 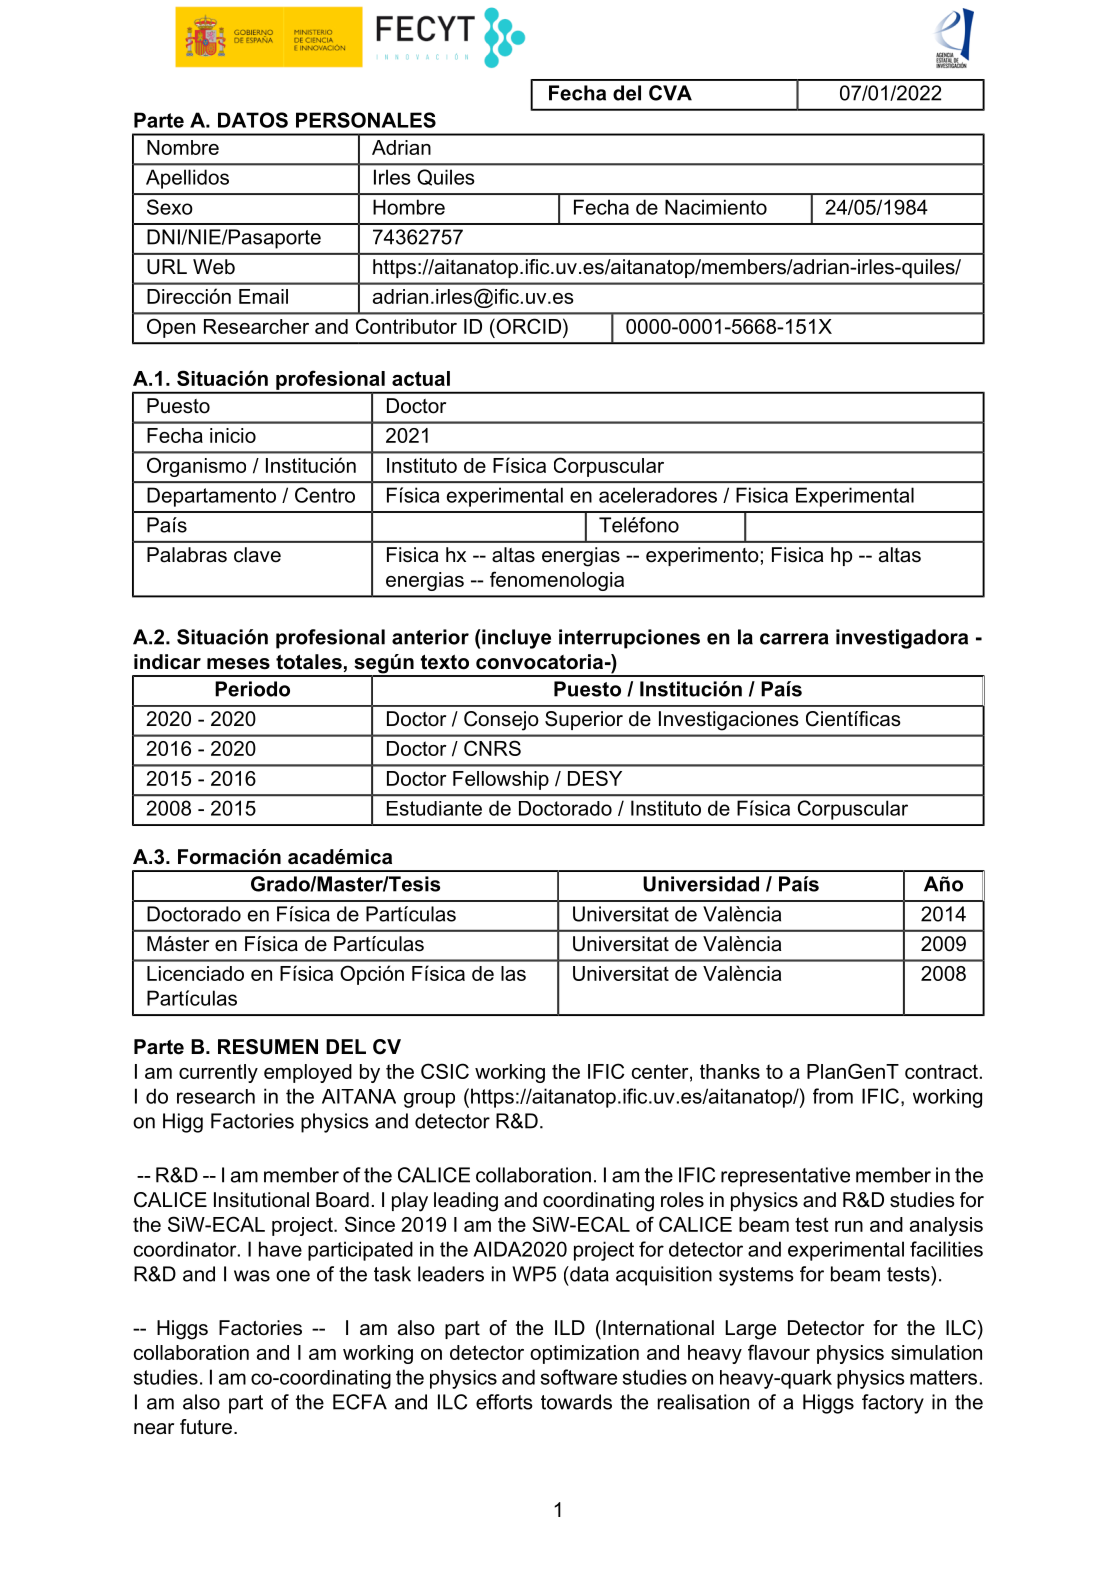 I want to click on clave, so click(x=257, y=555).
